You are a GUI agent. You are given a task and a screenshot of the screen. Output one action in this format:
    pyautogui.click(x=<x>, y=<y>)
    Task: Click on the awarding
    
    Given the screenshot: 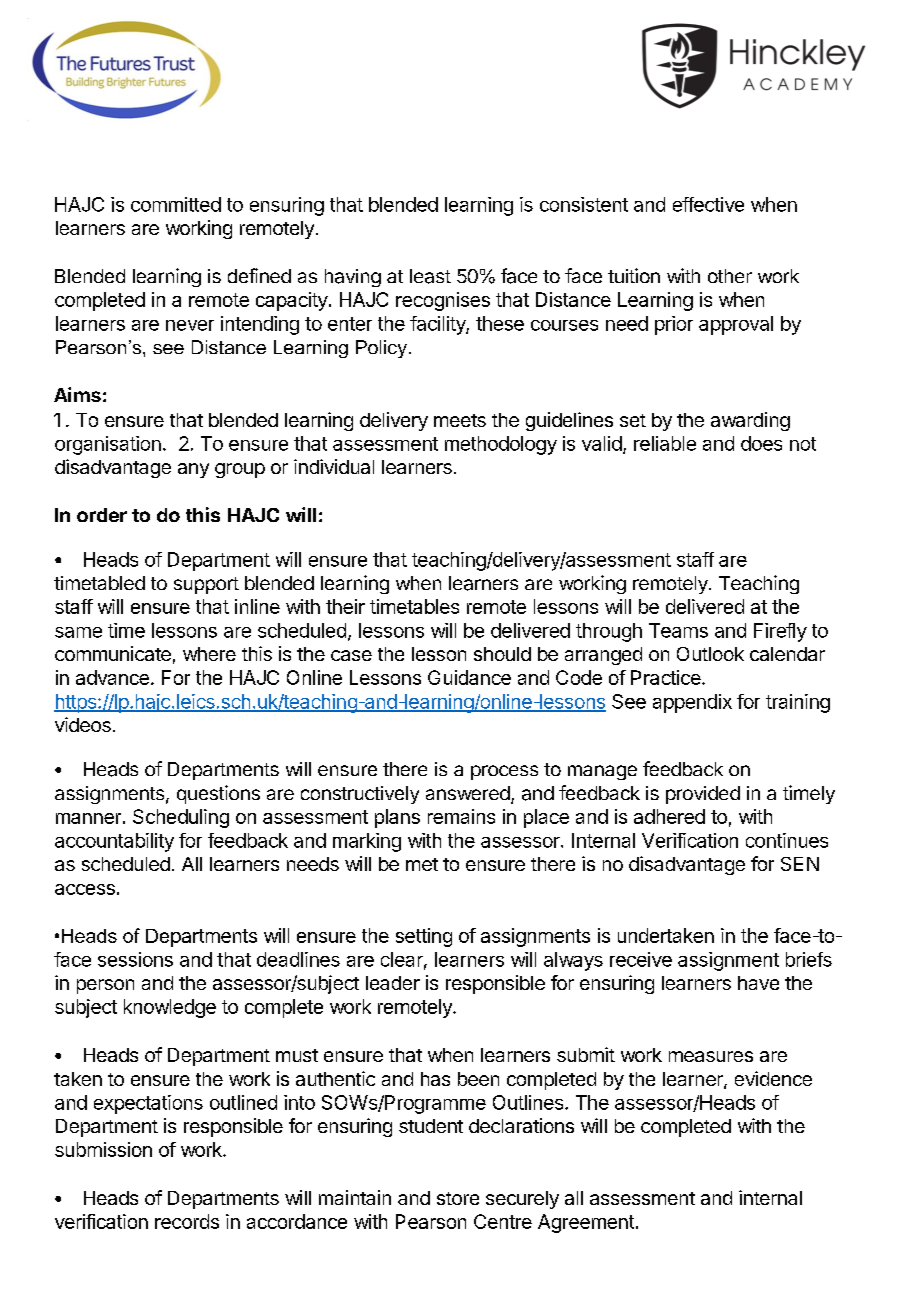 What is the action you would take?
    pyautogui.click(x=750, y=421)
